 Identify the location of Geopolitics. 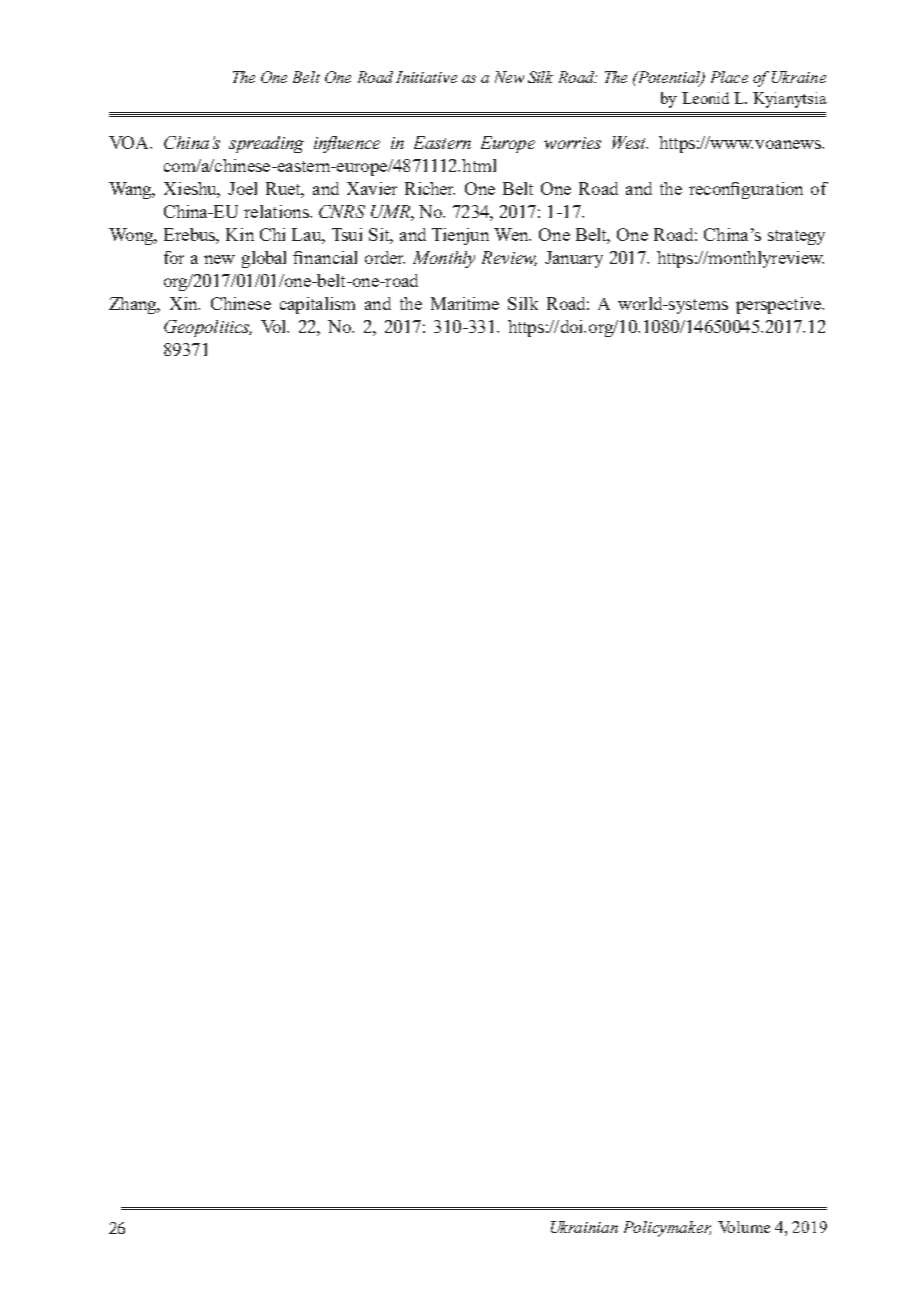
(208, 328).
